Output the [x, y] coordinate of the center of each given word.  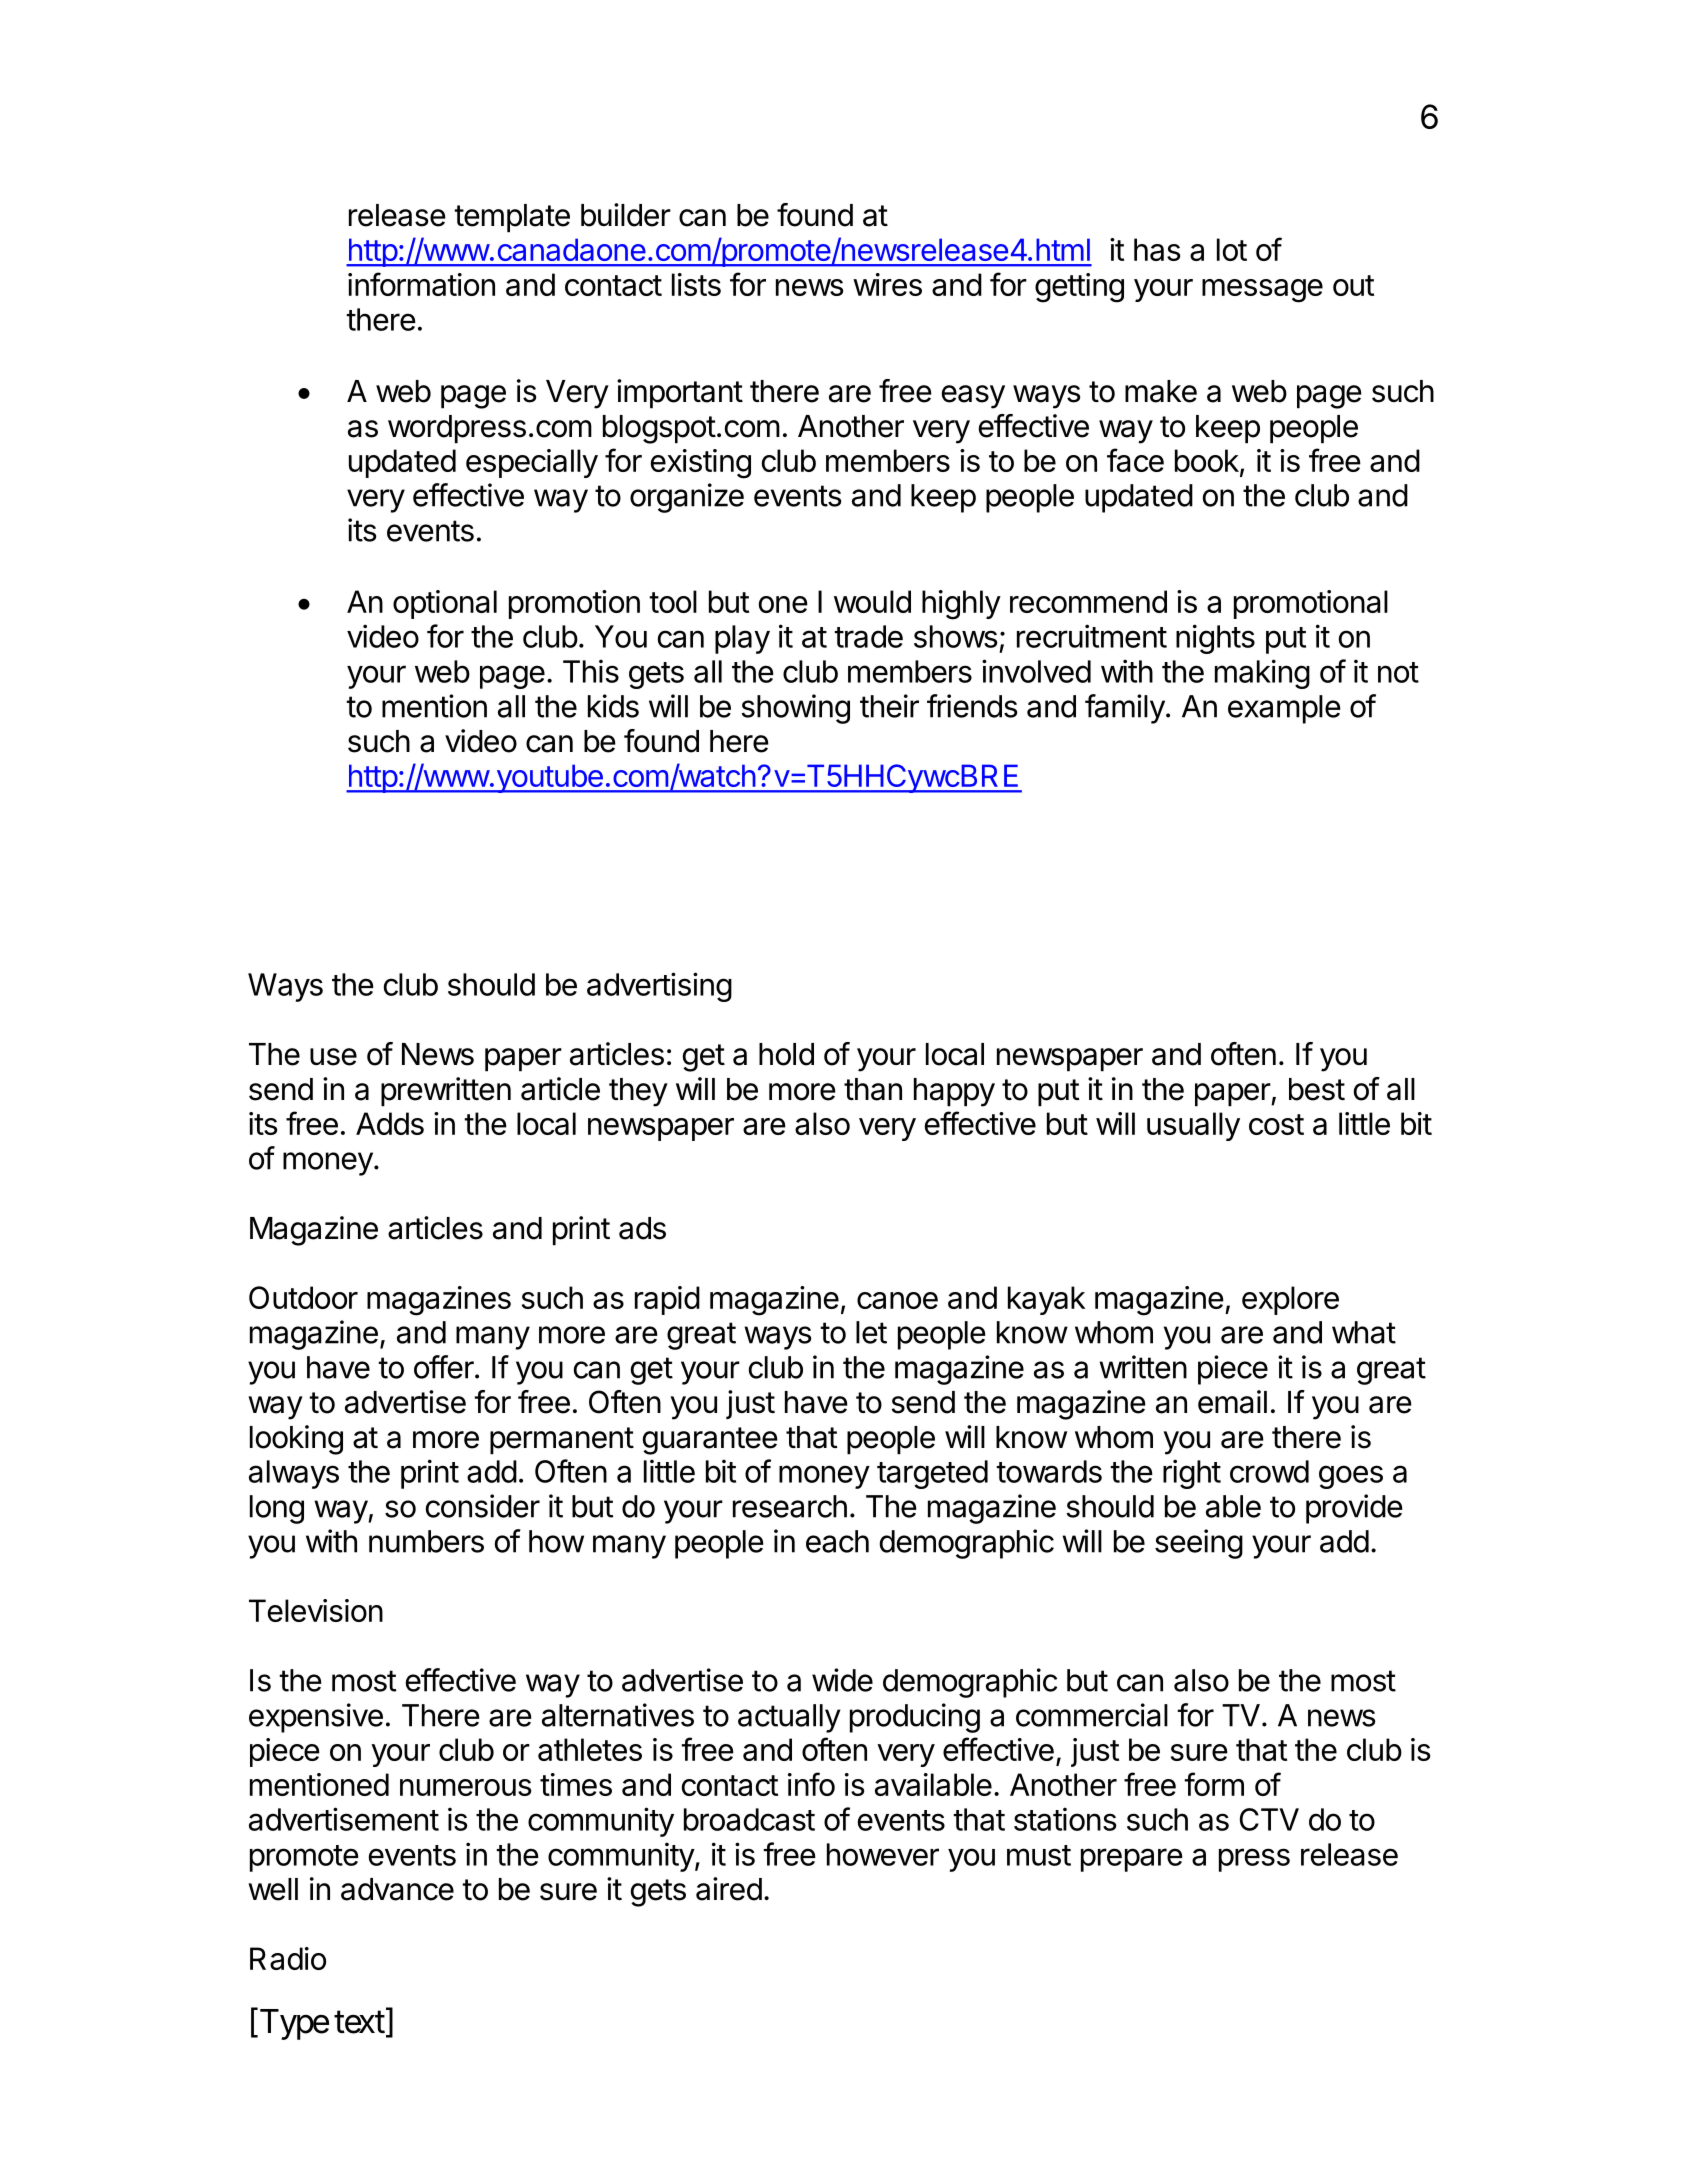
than [873, 1089]
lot [1232, 249]
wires [887, 284]
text [359, 2022]
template [512, 218]
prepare [1132, 1860]
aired [729, 1889]
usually [1193, 1126]
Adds [390, 1123]
